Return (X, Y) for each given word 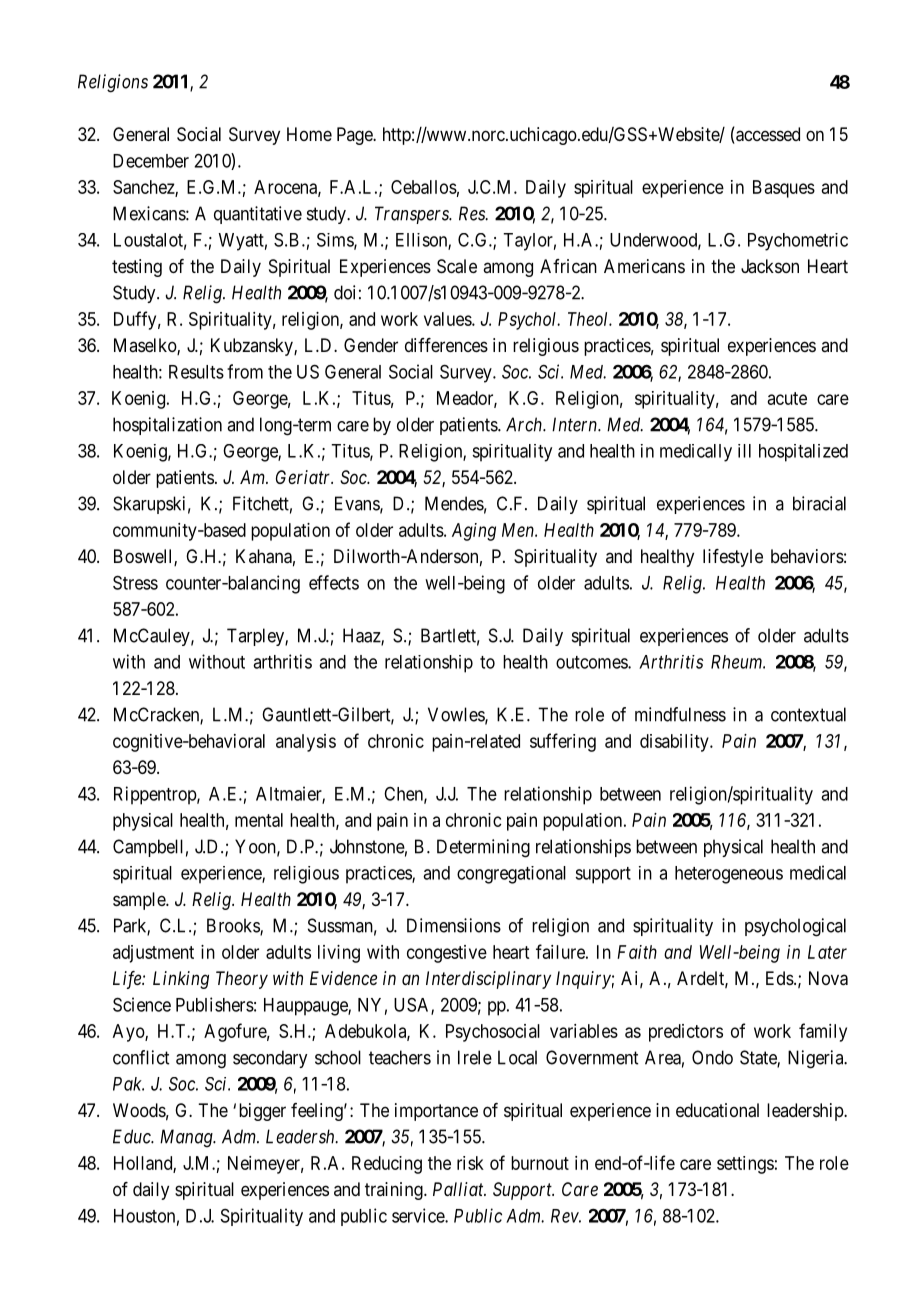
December (151, 161)
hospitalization (167, 426)
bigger (262, 1112)
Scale (457, 266)
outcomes (592, 662)
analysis (306, 743)
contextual (808, 714)
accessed (767, 135)
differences (446, 345)
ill (744, 451)
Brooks (234, 926)
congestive (447, 954)
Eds (780, 978)
